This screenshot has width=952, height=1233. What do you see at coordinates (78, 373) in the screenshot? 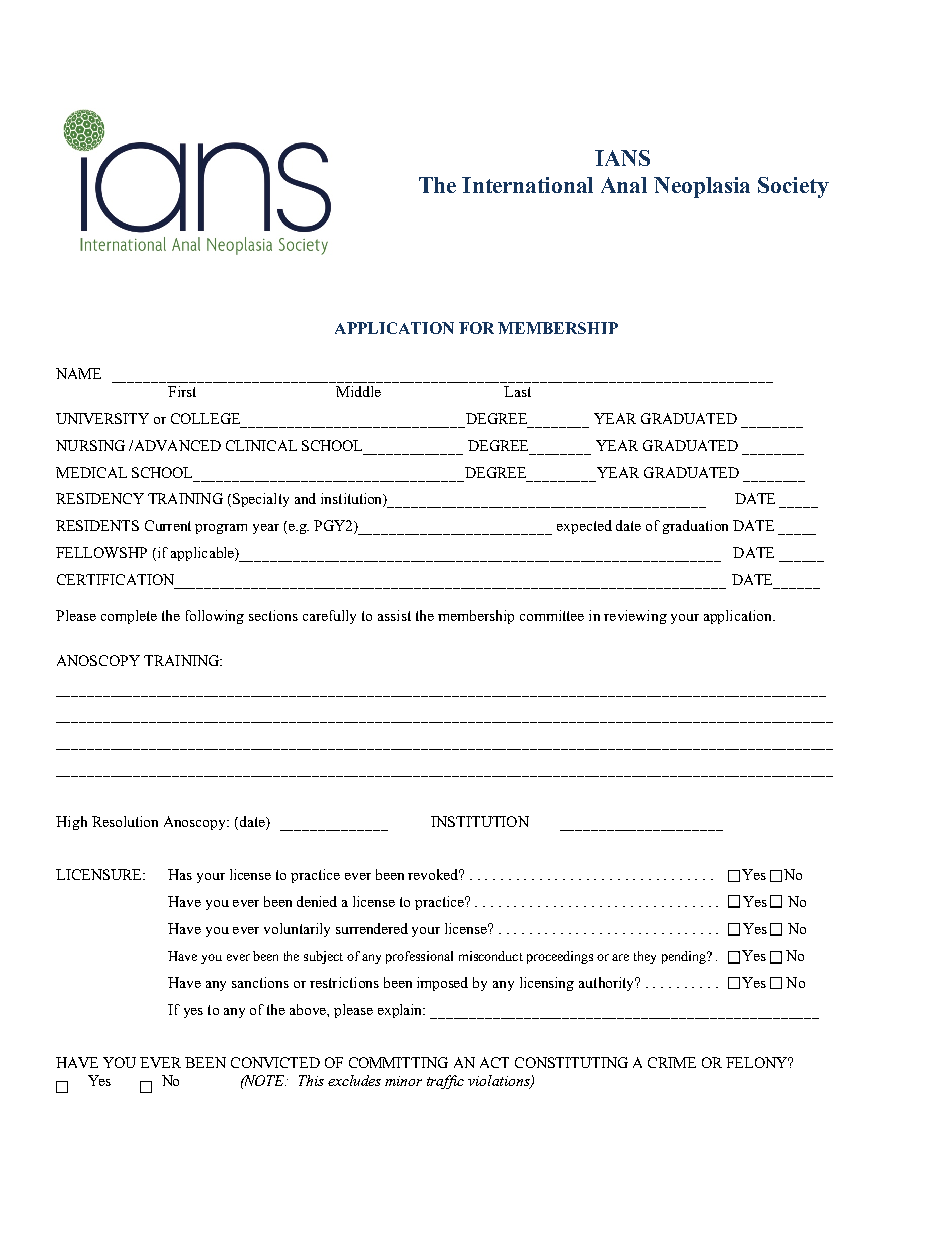
I see `NAME` at bounding box center [78, 373].
